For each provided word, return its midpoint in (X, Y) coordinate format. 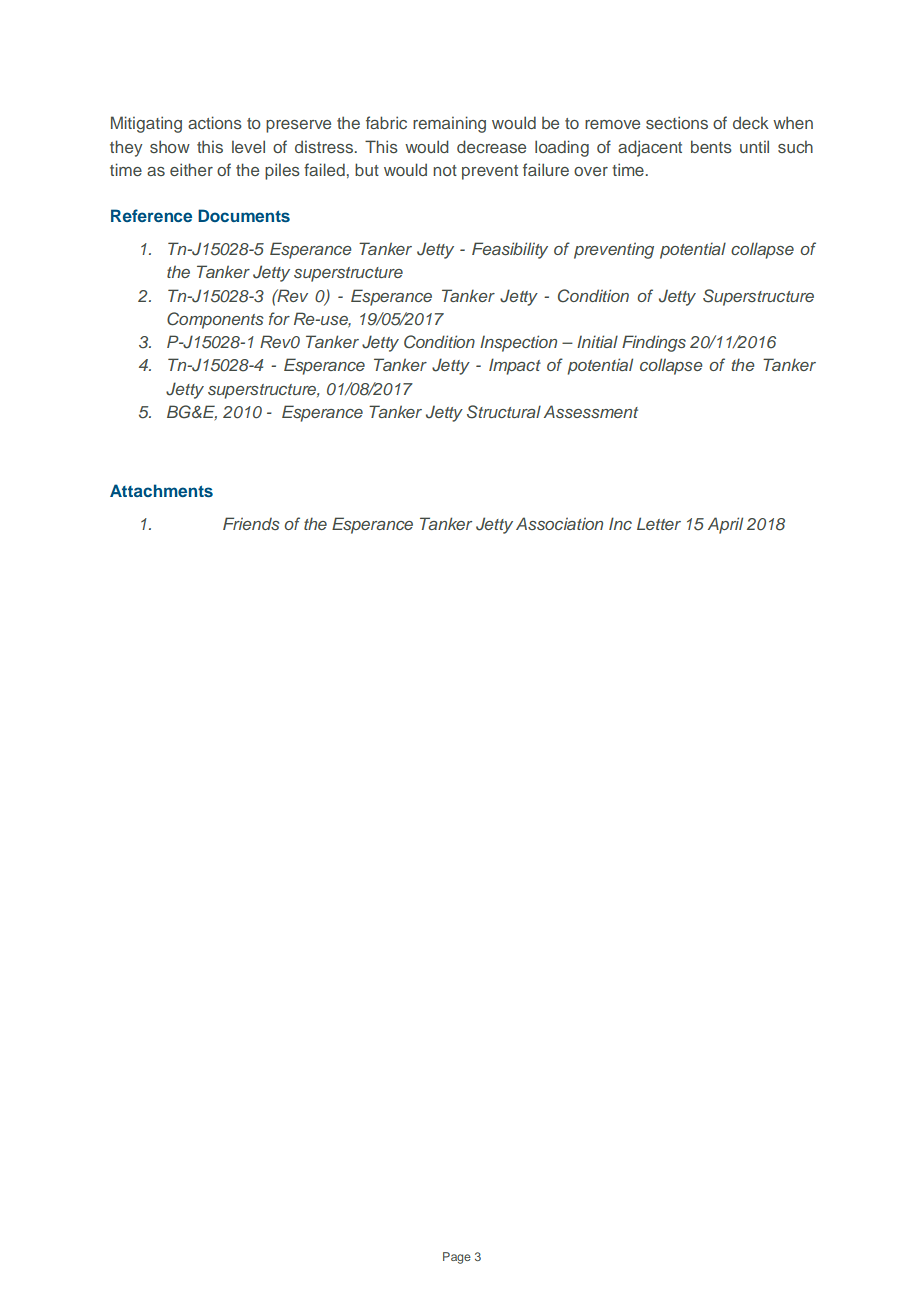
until (754, 146)
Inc (620, 523)
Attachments (161, 490)
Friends (251, 523)
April (725, 525)
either (191, 169)
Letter (659, 523)
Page (457, 1258)
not (445, 170)
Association (559, 523)
